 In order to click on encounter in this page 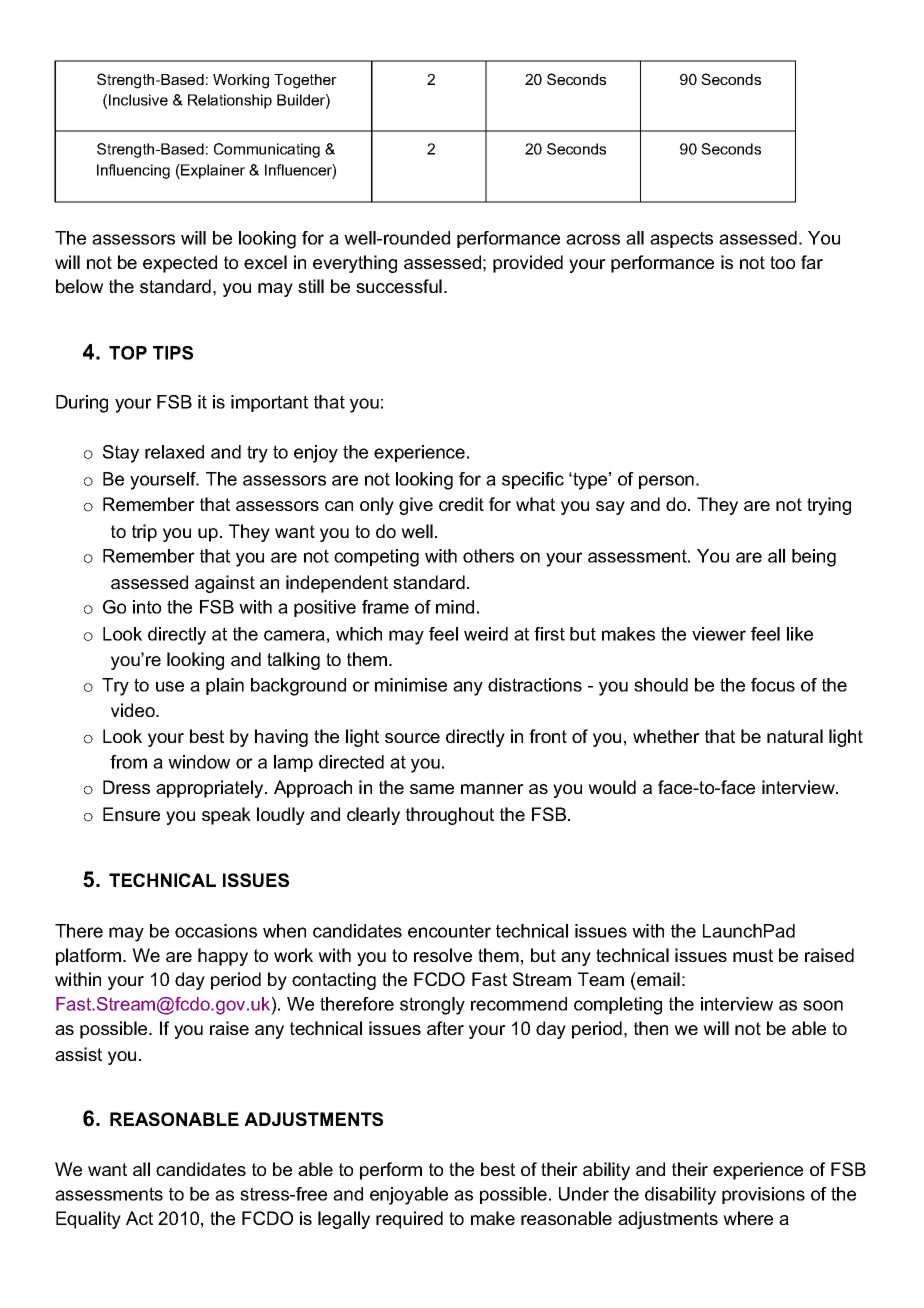, I will do `click(449, 931)`.
